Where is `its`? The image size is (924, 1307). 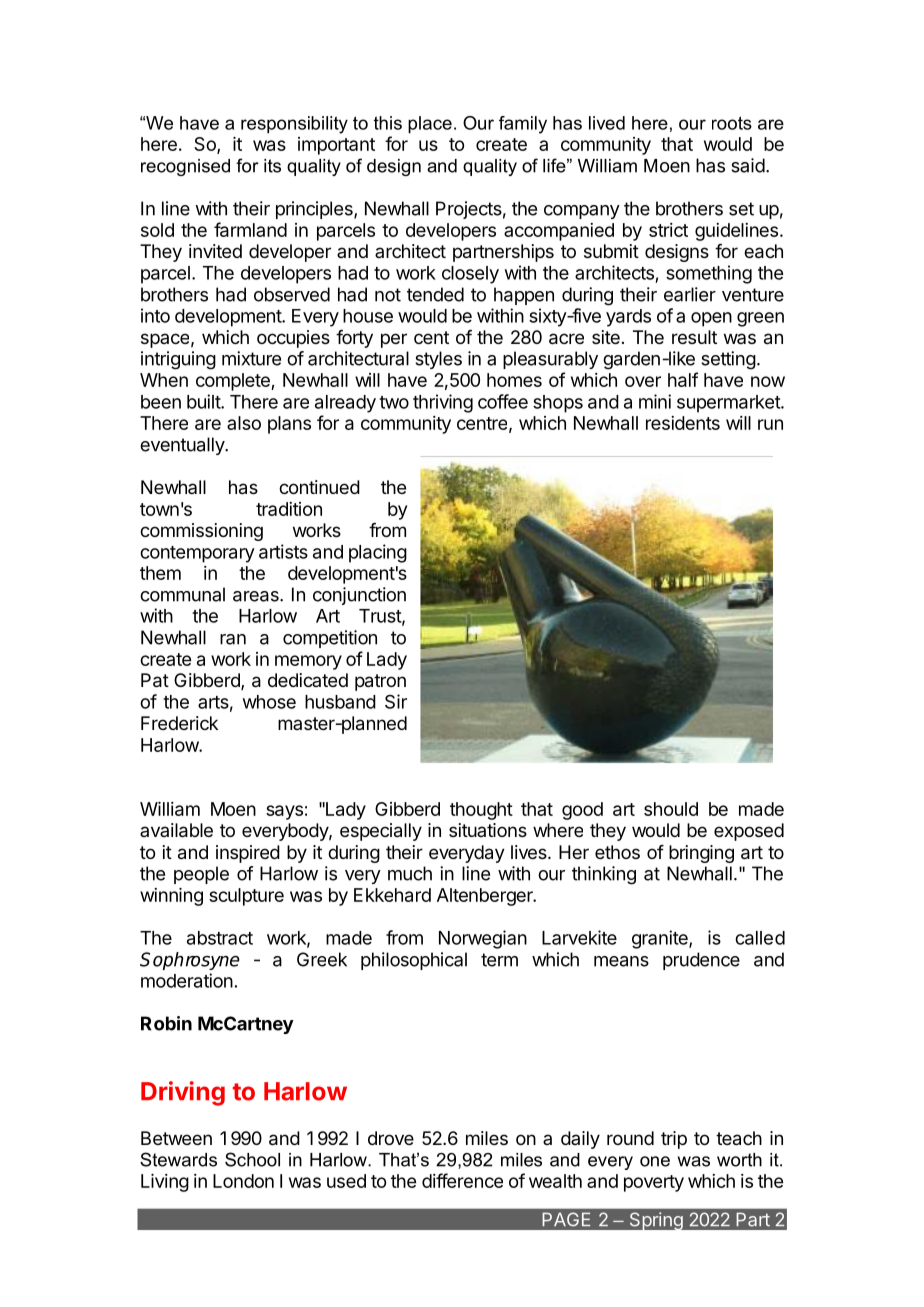
its is located at coordinates (272, 166).
